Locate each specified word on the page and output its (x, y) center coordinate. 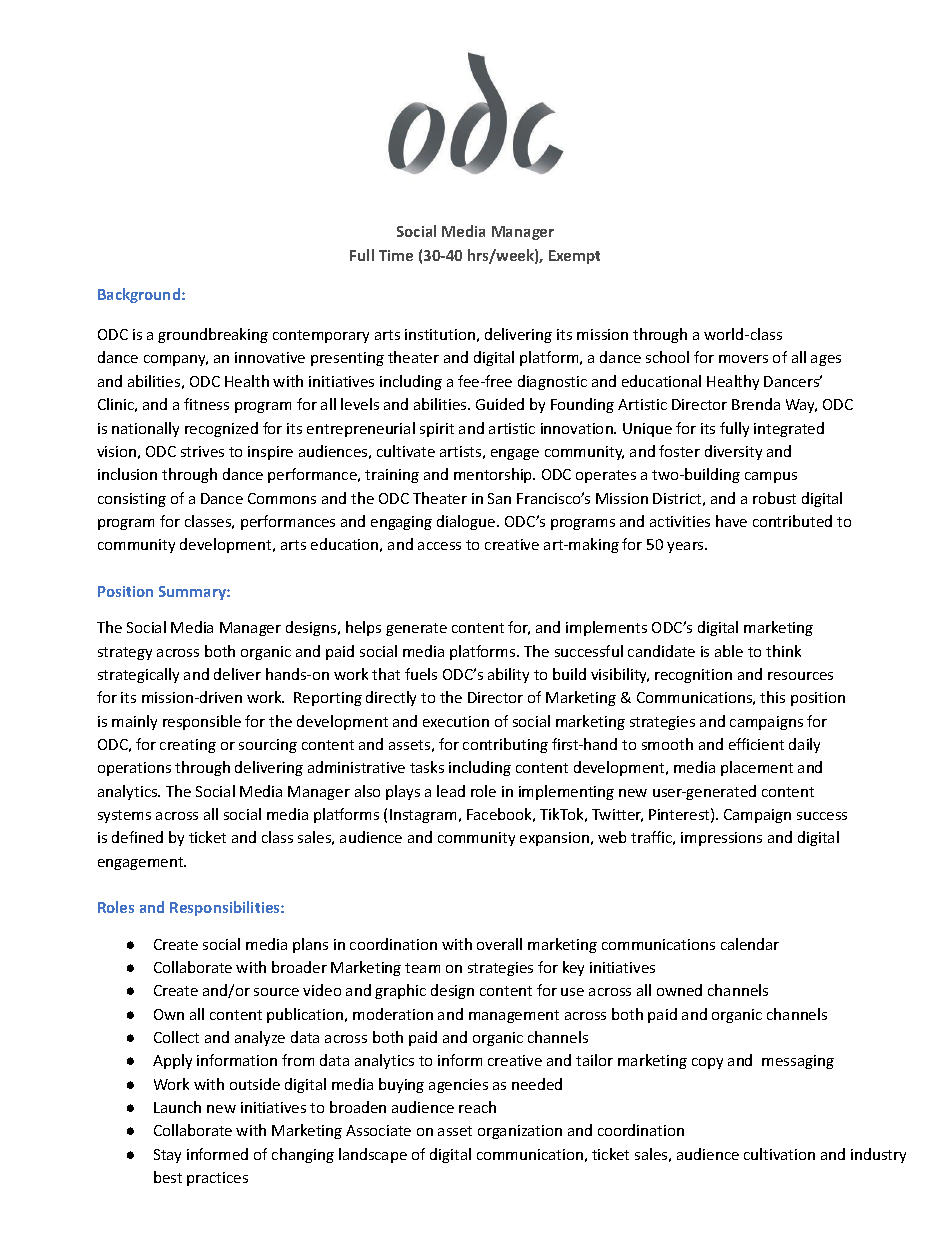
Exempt (574, 257)
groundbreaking (213, 335)
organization (520, 1132)
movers (743, 359)
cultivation (779, 1154)
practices (217, 1179)
